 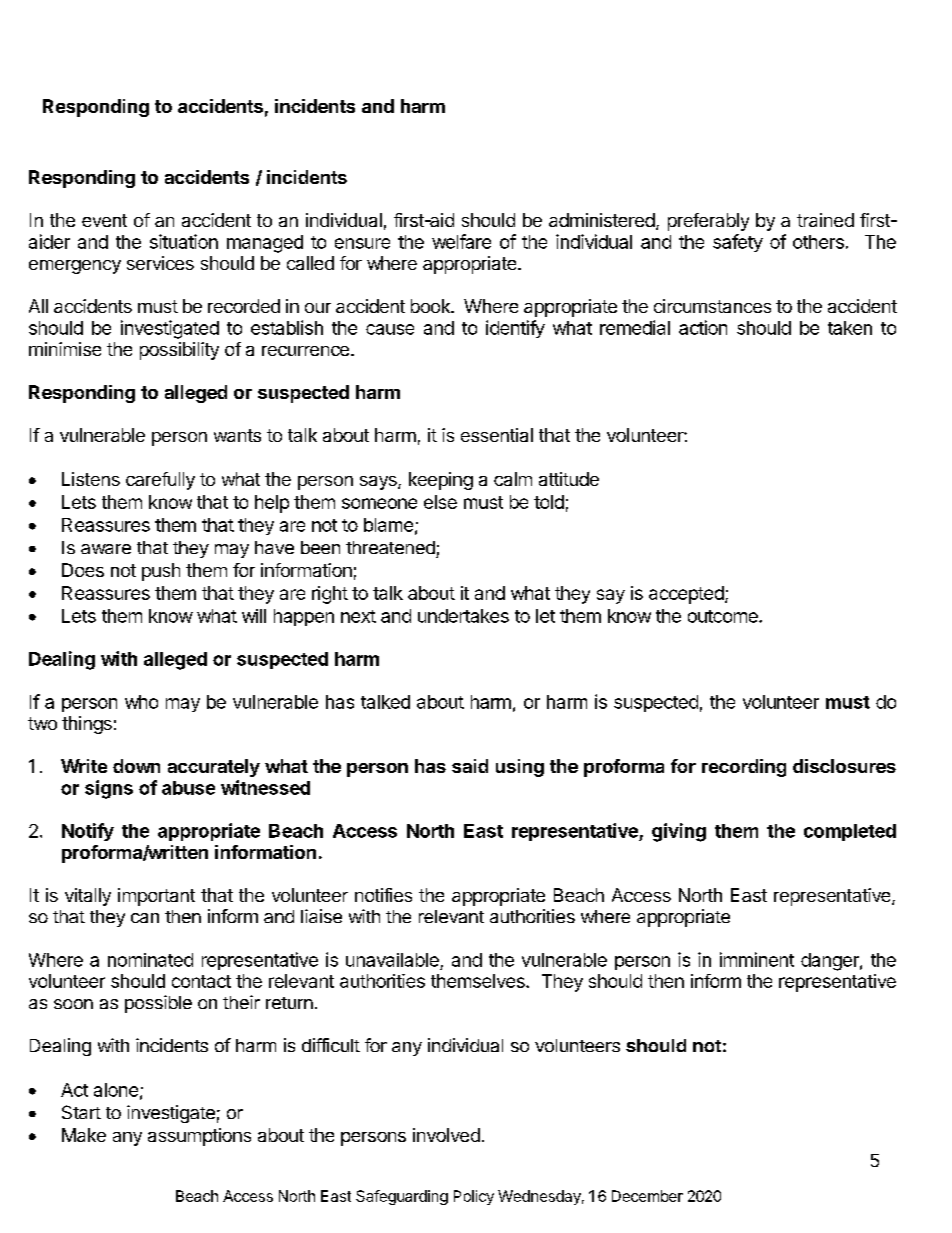 I want to click on important, so click(x=156, y=897).
